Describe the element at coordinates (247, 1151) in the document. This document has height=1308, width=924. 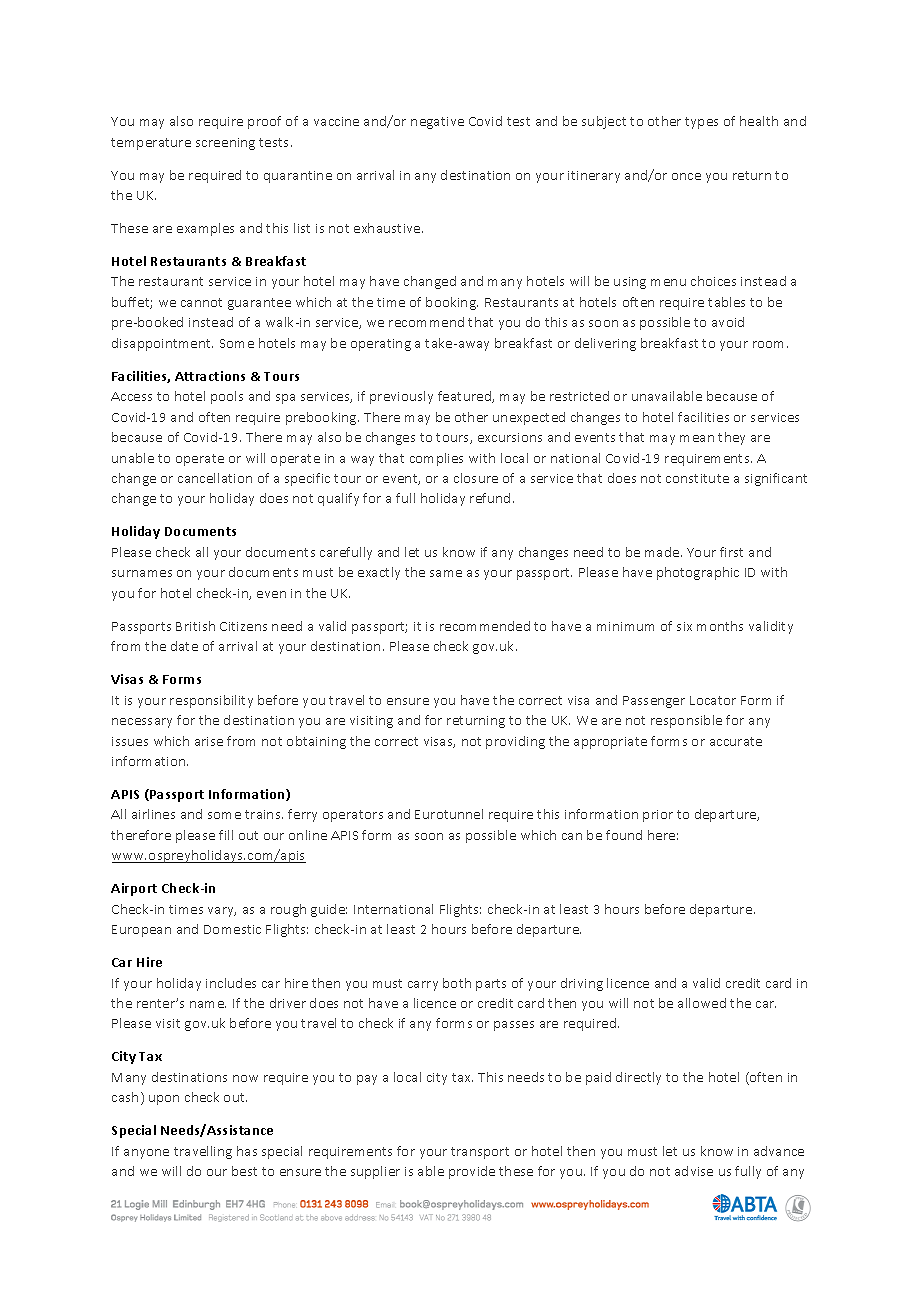
I see `has` at that location.
